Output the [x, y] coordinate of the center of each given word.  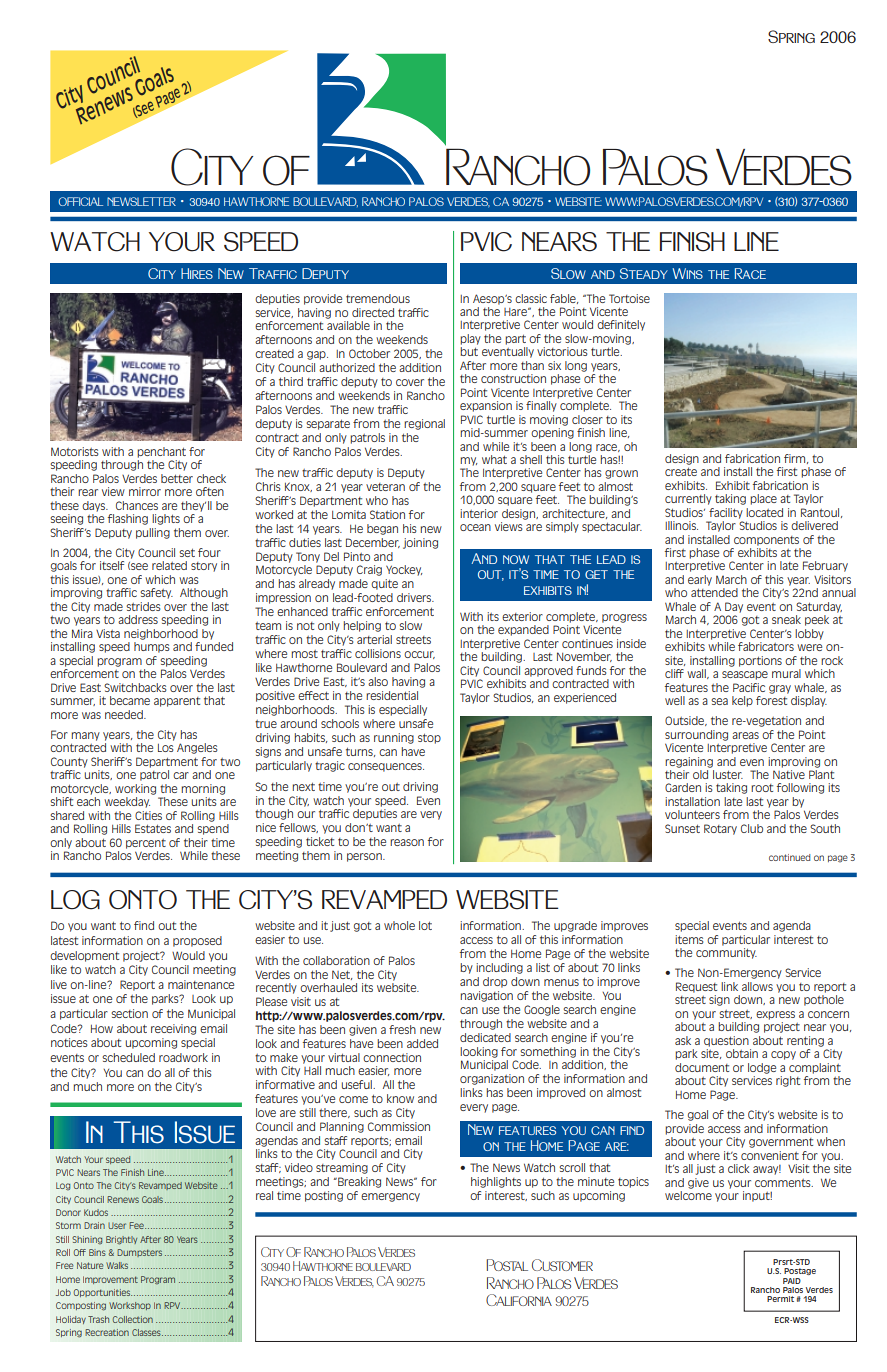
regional [424, 424]
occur [419, 655]
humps [152, 647]
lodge [762, 1068]
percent [146, 844]
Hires [197, 273]
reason [407, 842]
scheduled [128, 1057]
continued [790, 857]
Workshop [130, 1306]
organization [492, 1079]
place [763, 499]
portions [760, 661]
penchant [161, 452]
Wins [687, 273]
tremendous [378, 298]
